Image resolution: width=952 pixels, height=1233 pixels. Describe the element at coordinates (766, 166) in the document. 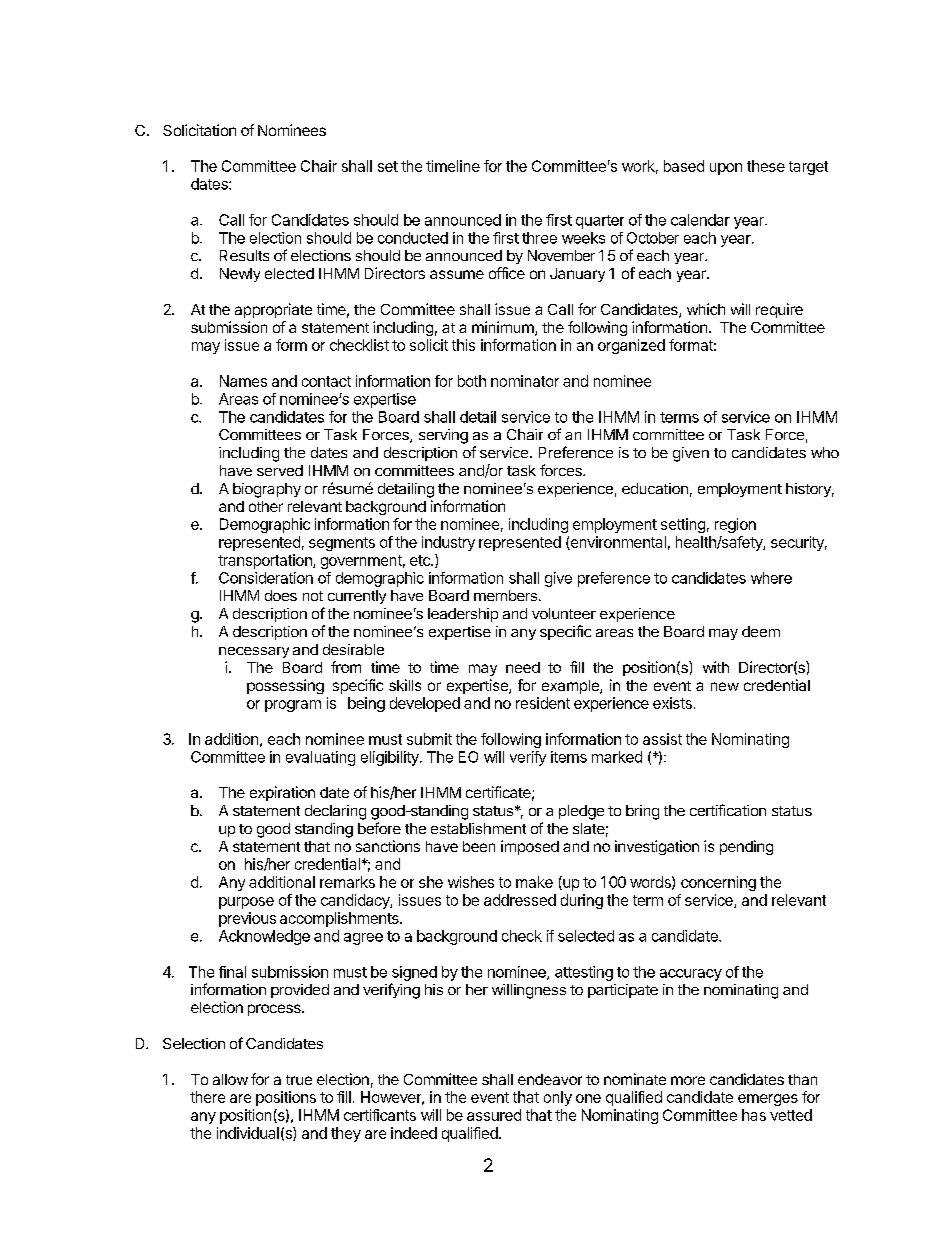

I see `these` at that location.
